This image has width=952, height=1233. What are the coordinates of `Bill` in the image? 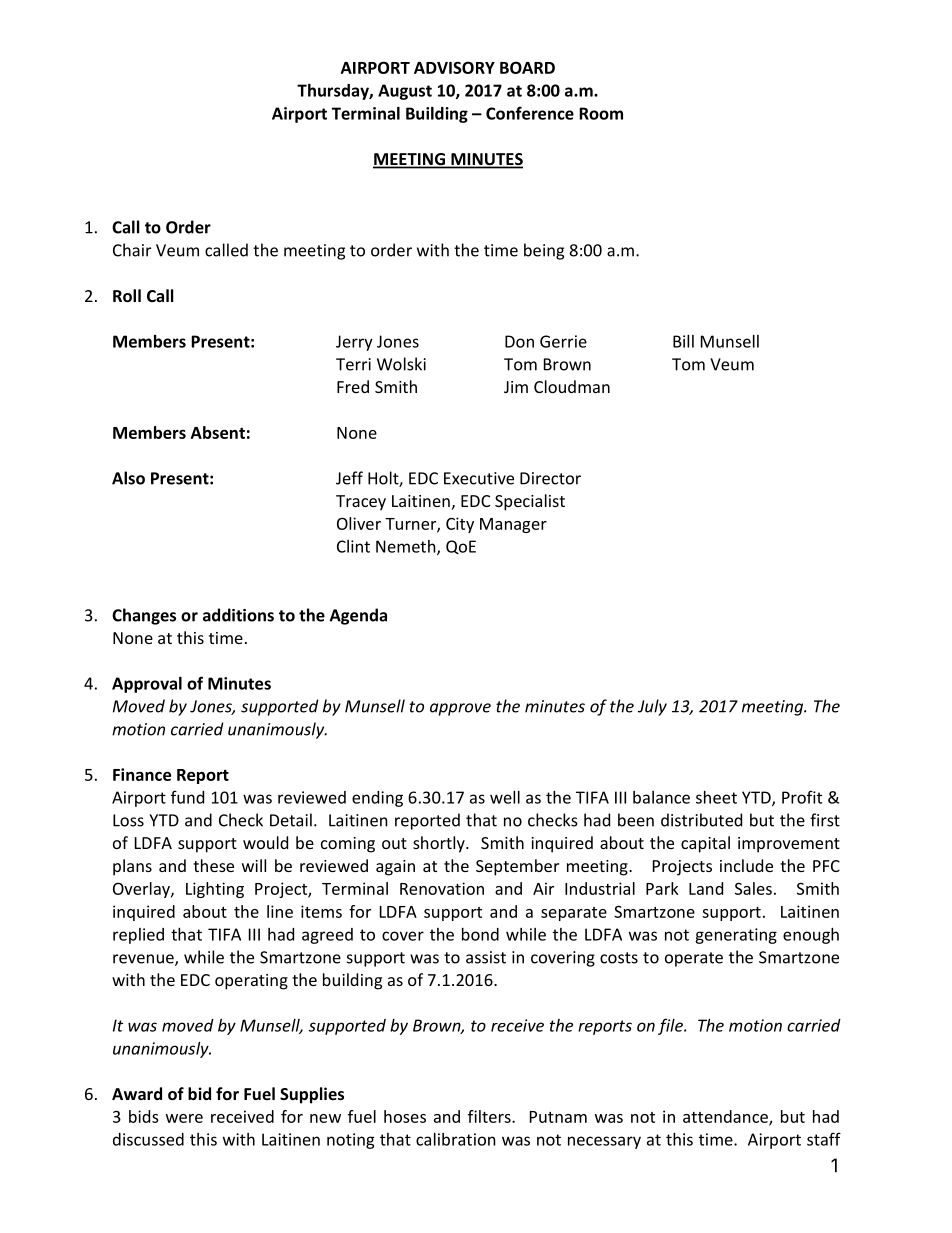 It's located at (683, 341).
